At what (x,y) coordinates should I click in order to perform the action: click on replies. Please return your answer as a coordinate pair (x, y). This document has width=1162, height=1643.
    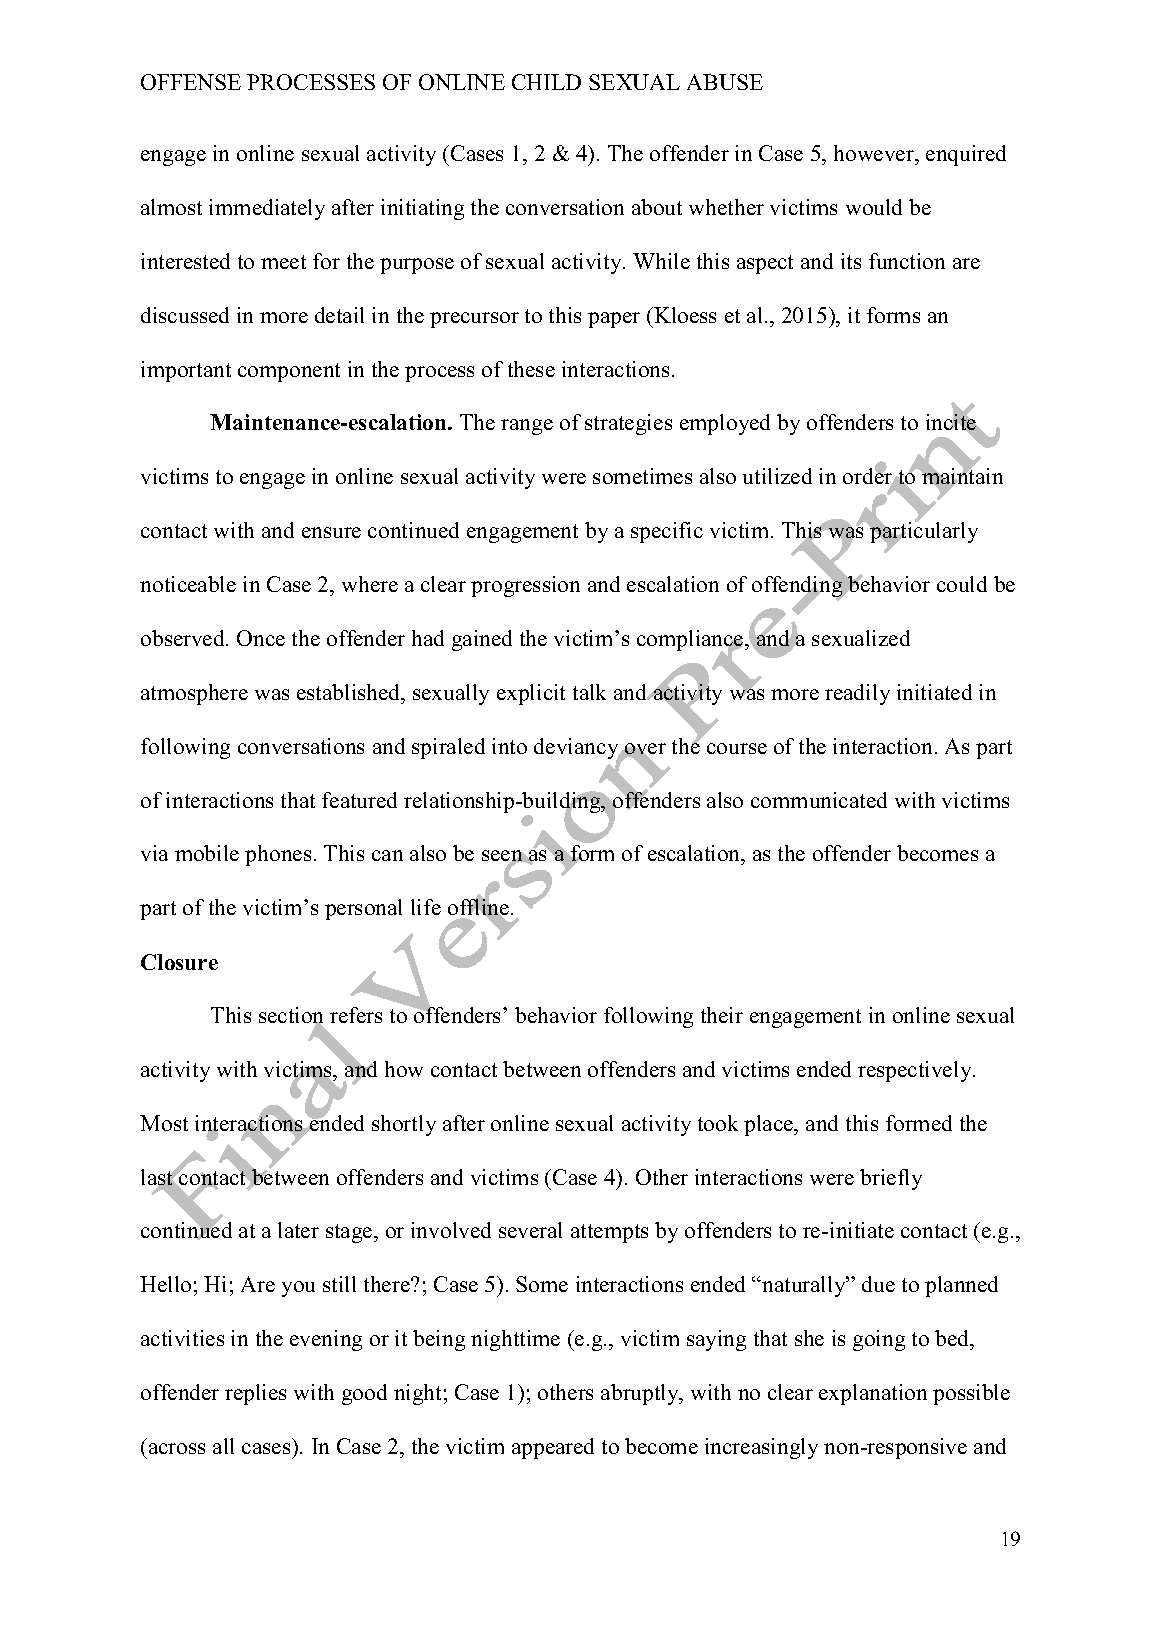
    Looking at the image, I should click on (255, 1394).
